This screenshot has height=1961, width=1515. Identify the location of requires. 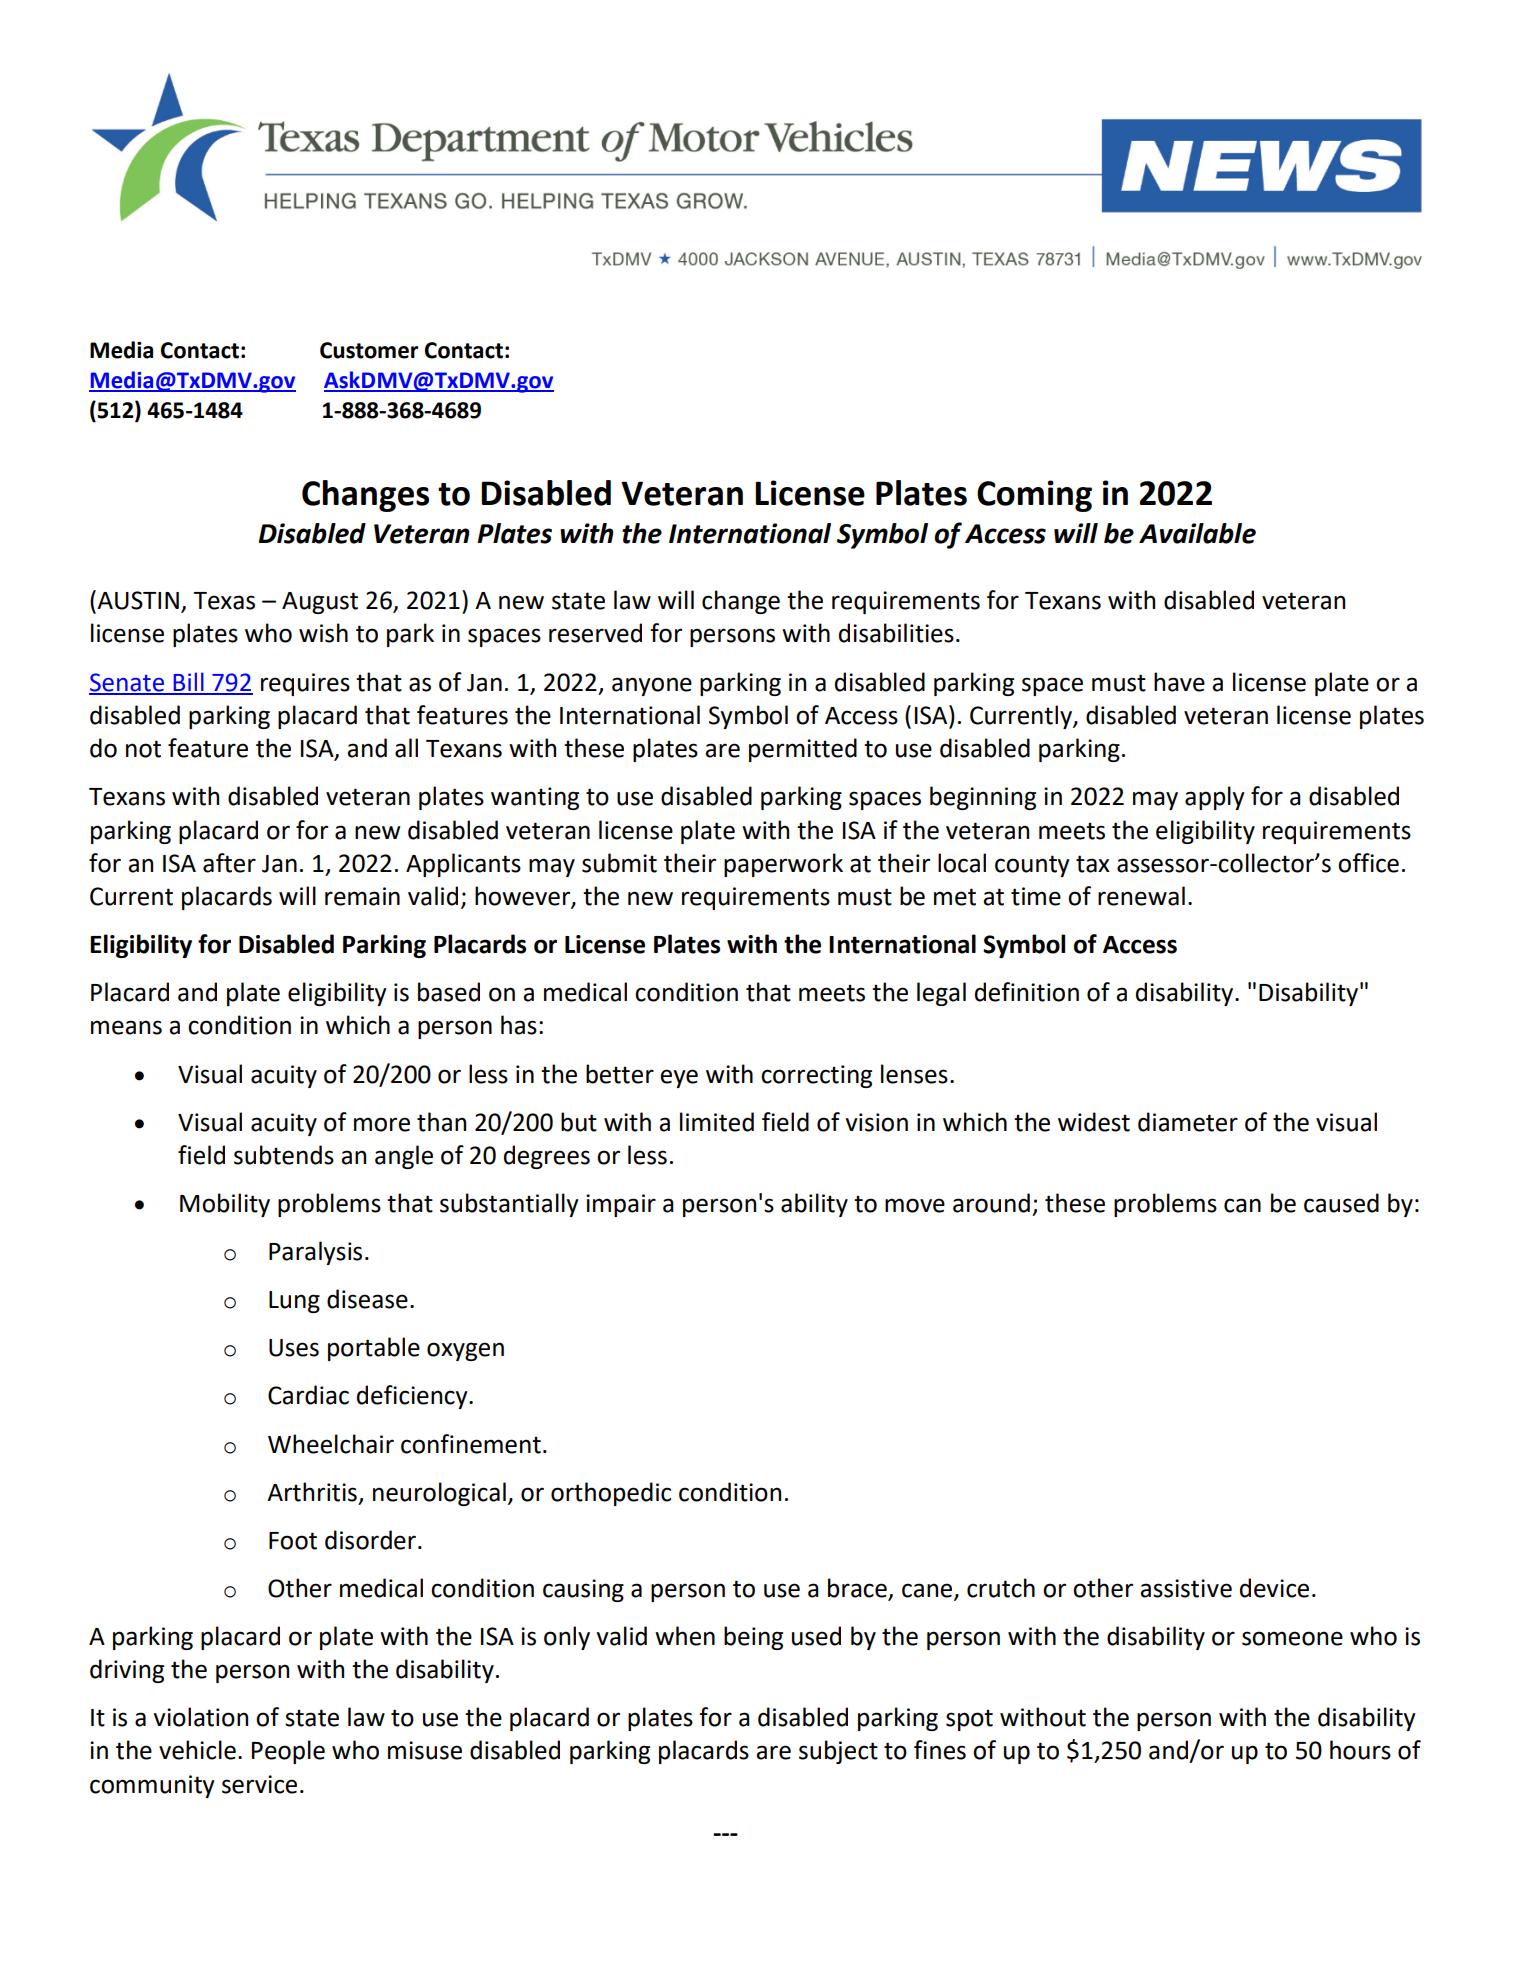
(305, 684).
